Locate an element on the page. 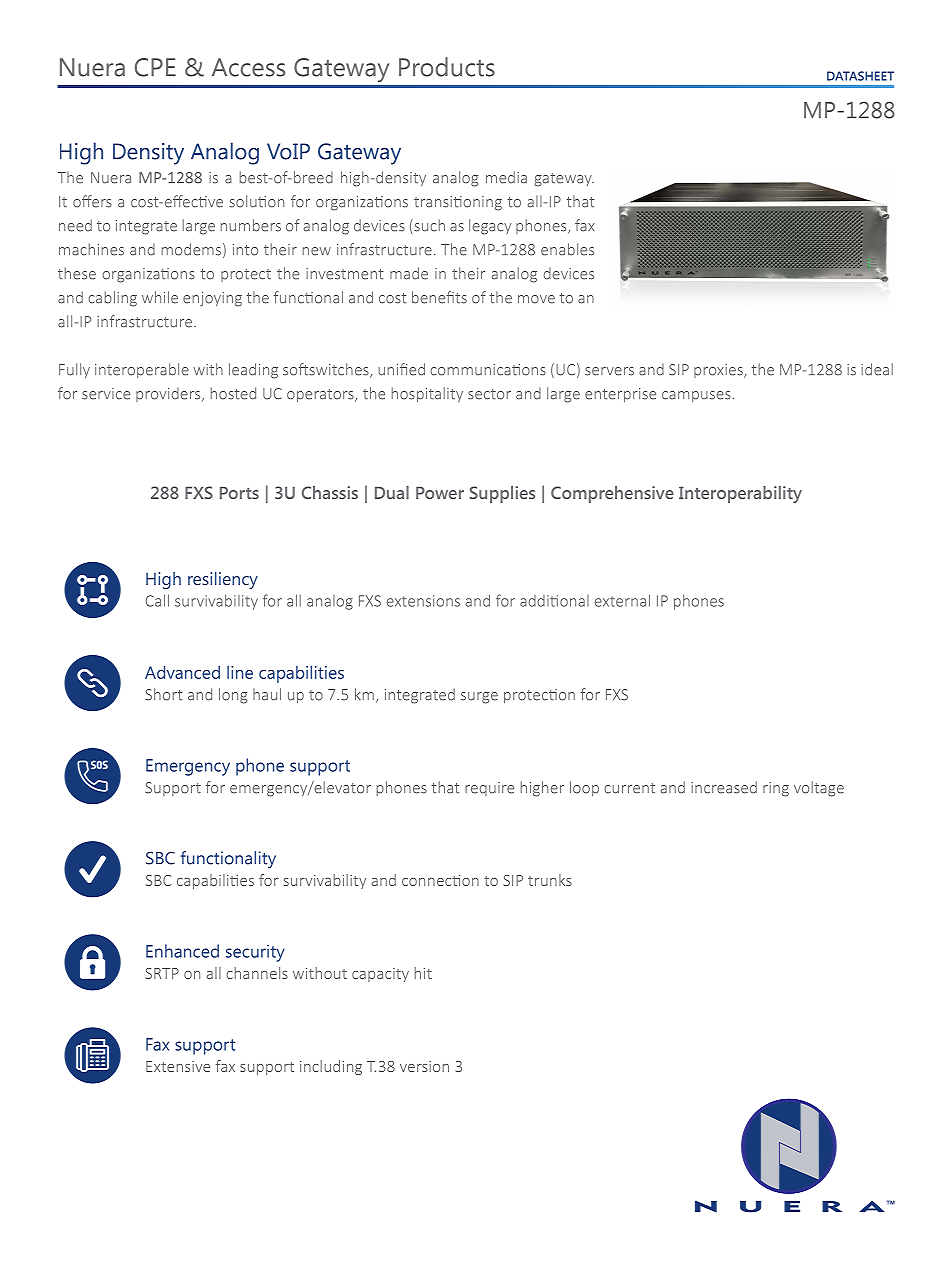 This page has height=1270, width=952. require is located at coordinates (489, 789).
